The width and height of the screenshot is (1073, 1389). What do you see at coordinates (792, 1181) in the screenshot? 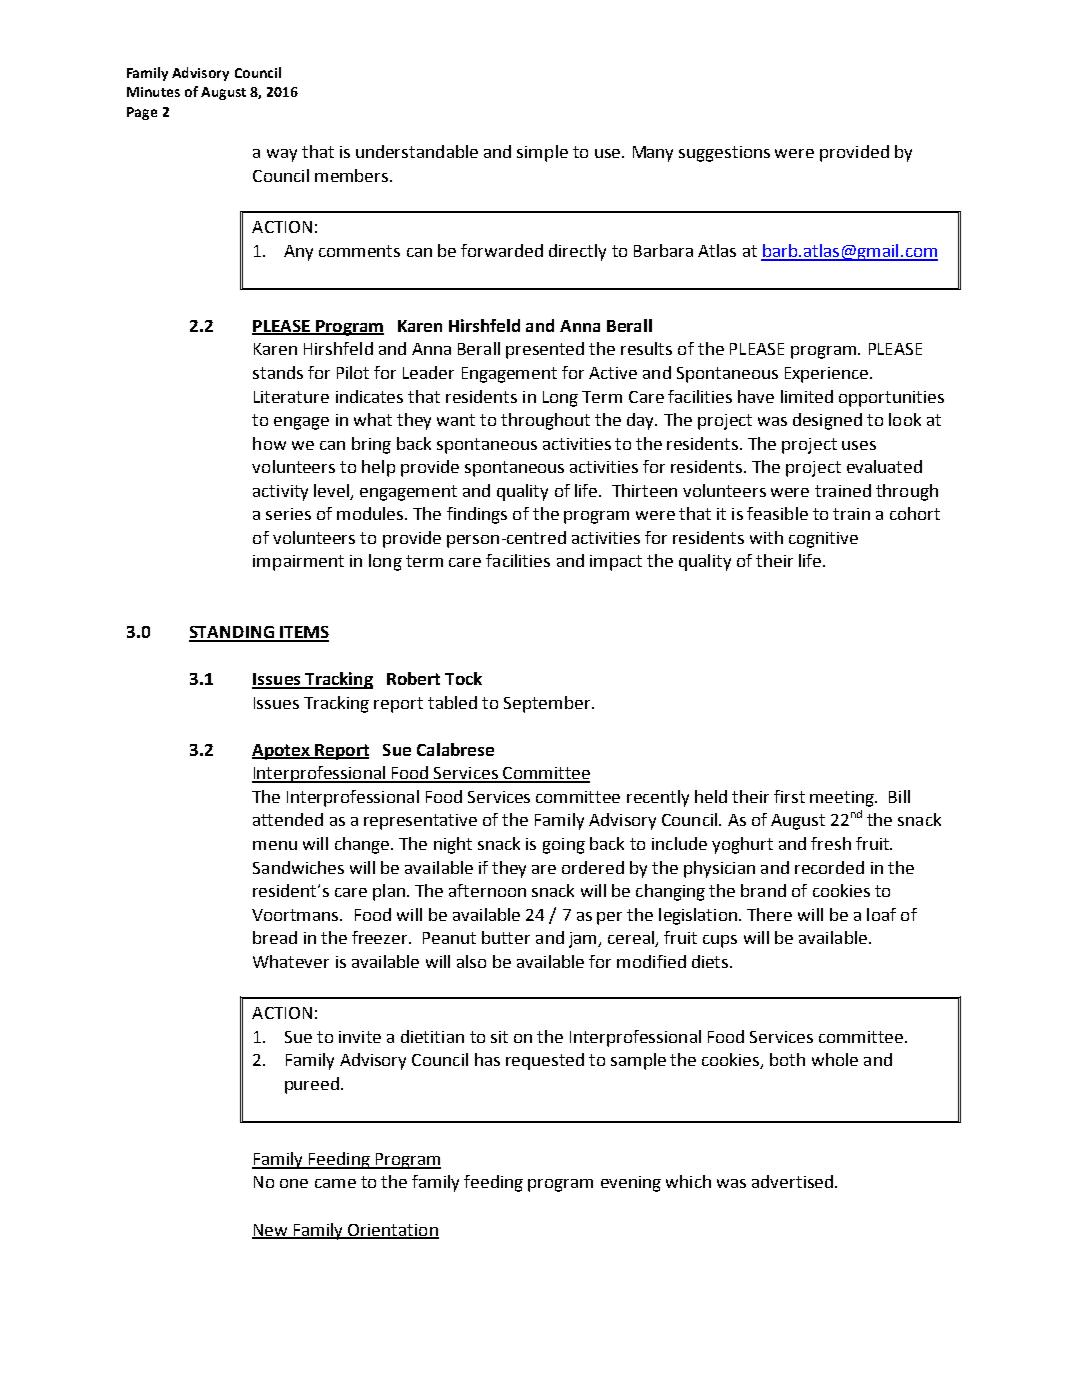
I see `advertised` at bounding box center [792, 1181].
